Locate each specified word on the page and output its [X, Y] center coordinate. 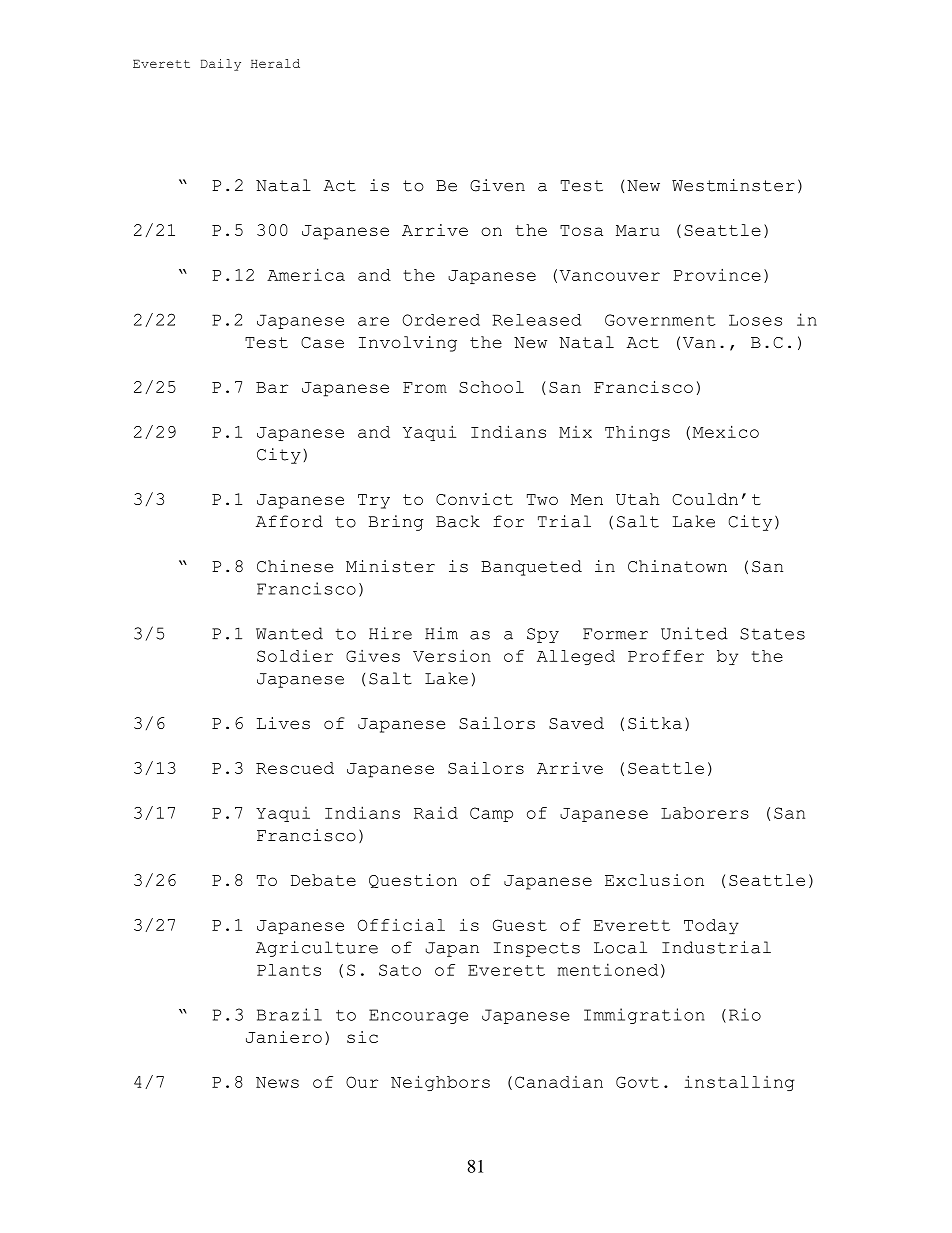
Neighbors [440, 1083]
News [277, 1082]
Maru [638, 230]
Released [536, 320]
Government [660, 320]
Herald [275, 63]
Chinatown [677, 566]
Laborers [705, 813]
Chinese [295, 566]
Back [458, 521]
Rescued [295, 768]
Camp [491, 814]
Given [497, 185]
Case [322, 342]
